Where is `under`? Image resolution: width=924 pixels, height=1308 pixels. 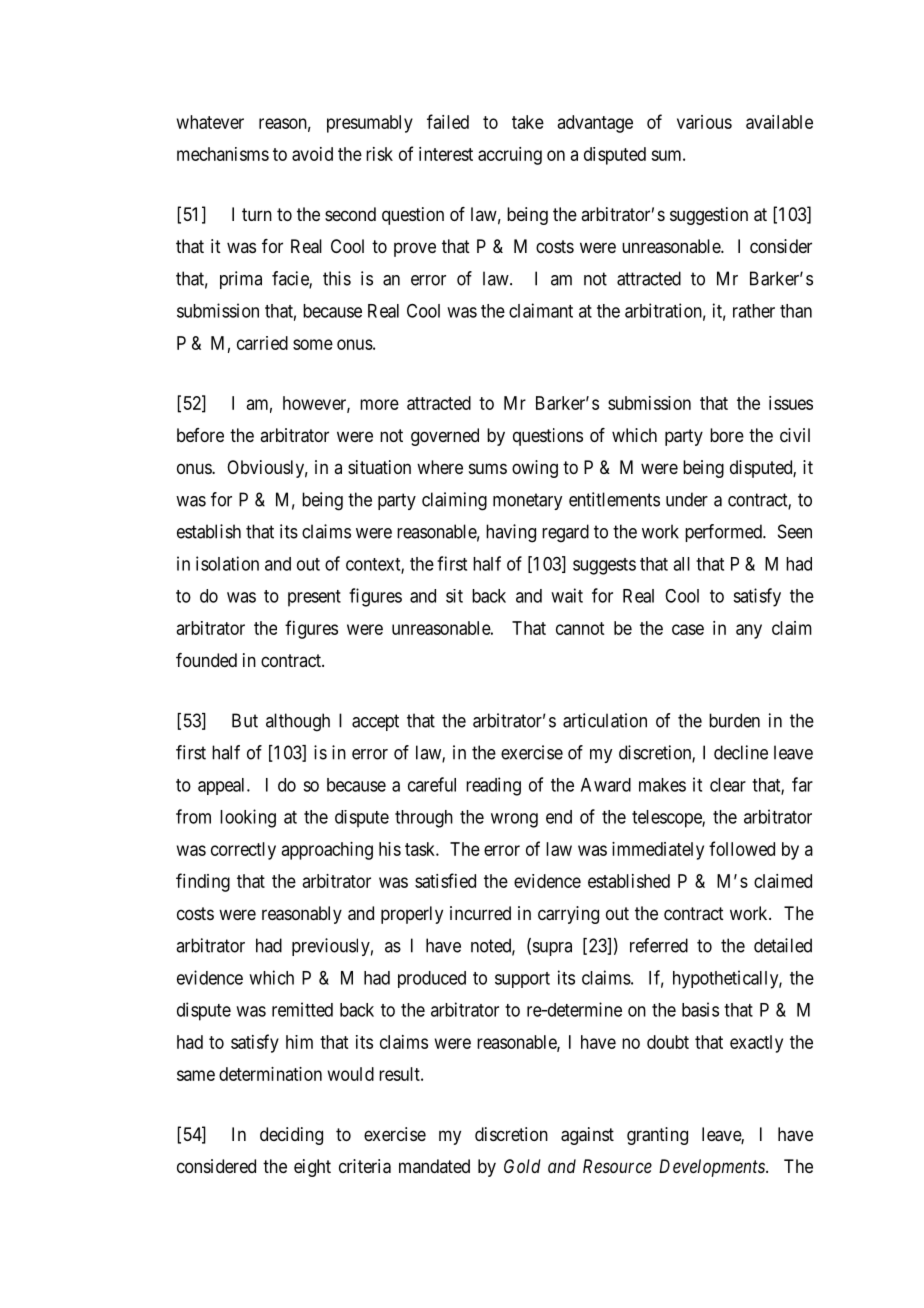
under is located at coordinates (687, 499).
